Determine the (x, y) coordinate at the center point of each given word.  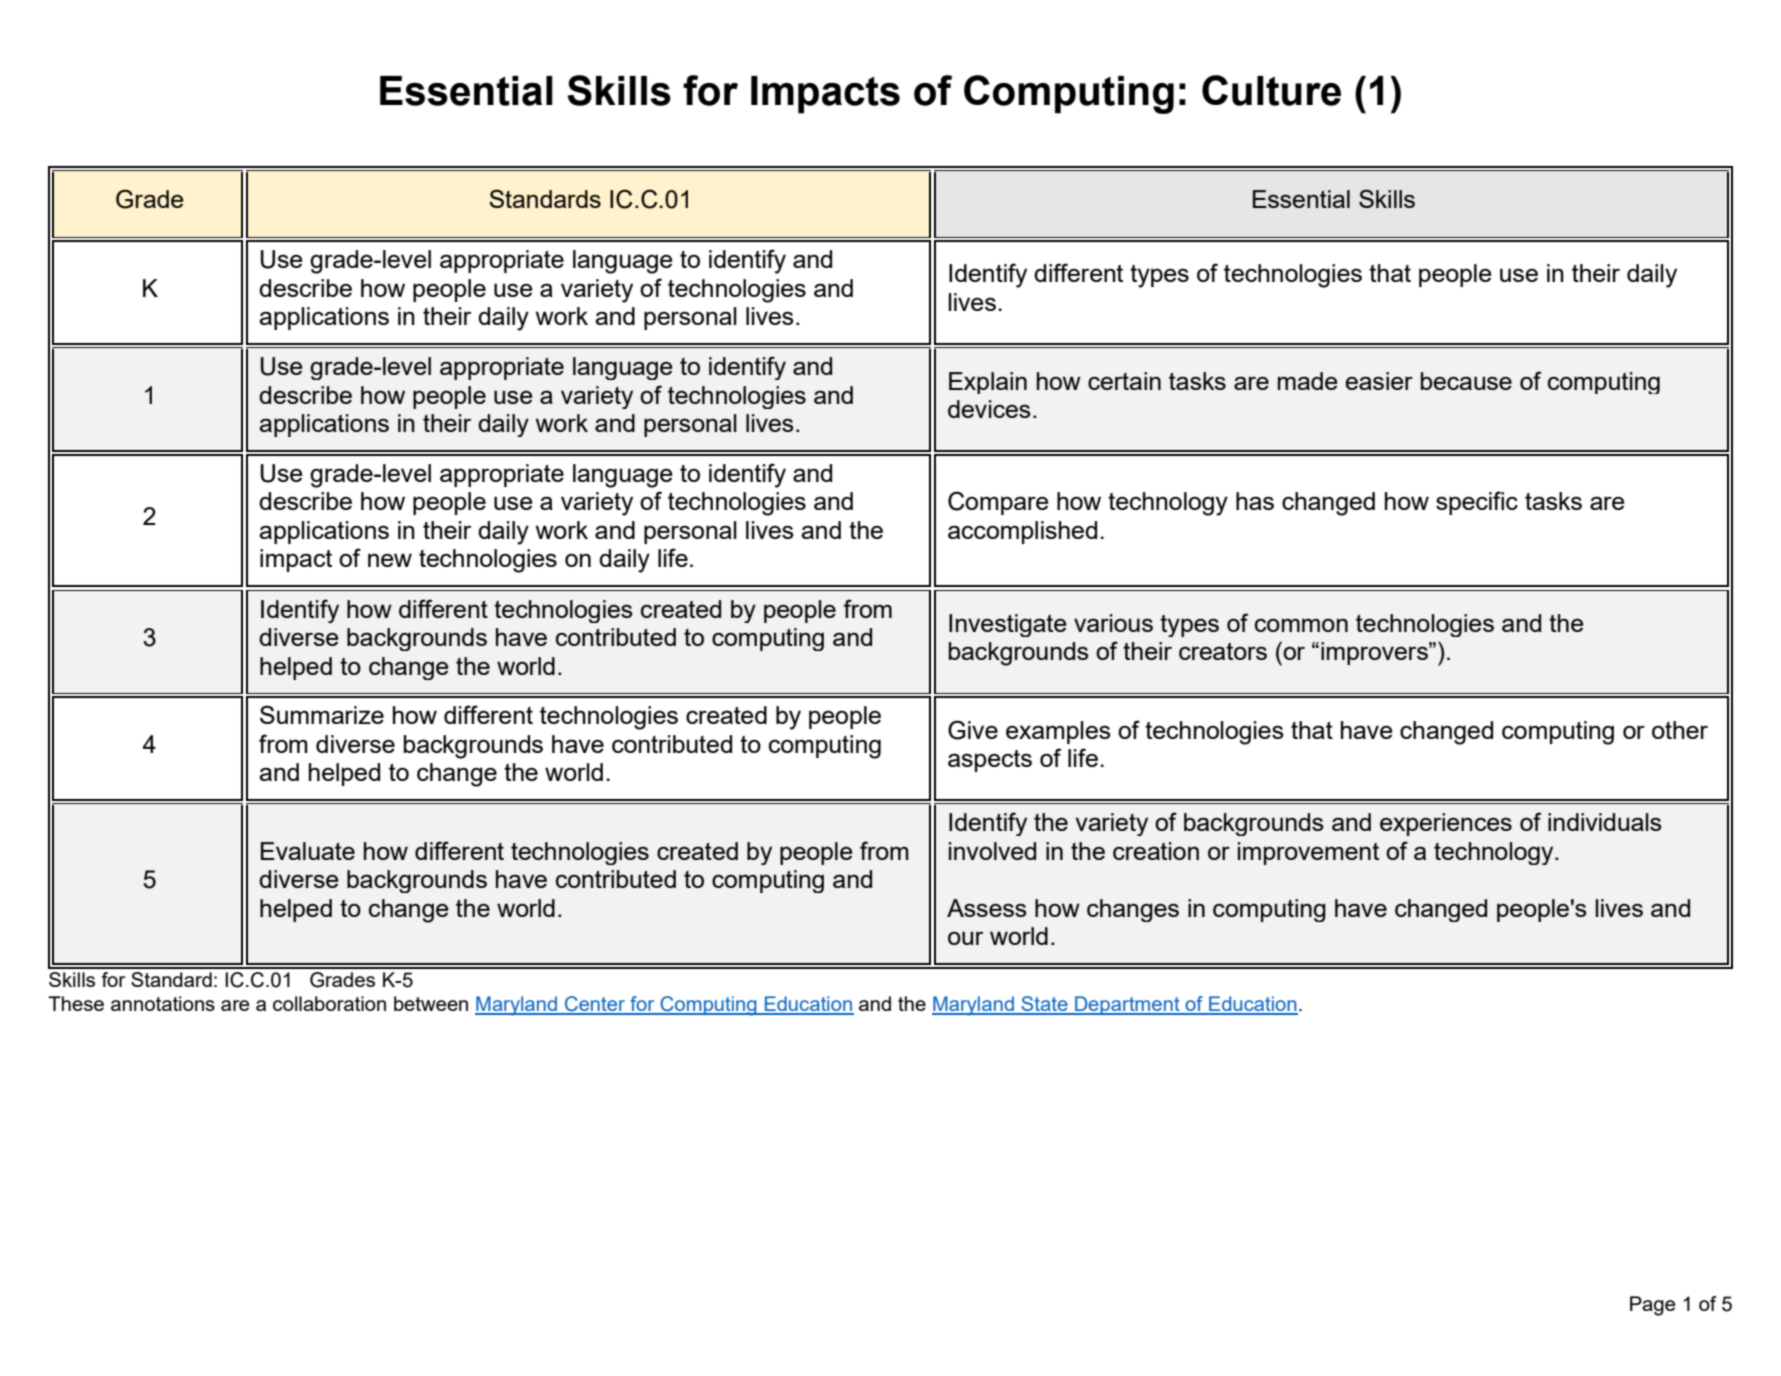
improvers (1375, 653)
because (1466, 381)
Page (1652, 1306)
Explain (988, 383)
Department (1127, 1005)
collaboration (329, 1003)
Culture (1271, 90)
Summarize (322, 714)
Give (973, 730)
